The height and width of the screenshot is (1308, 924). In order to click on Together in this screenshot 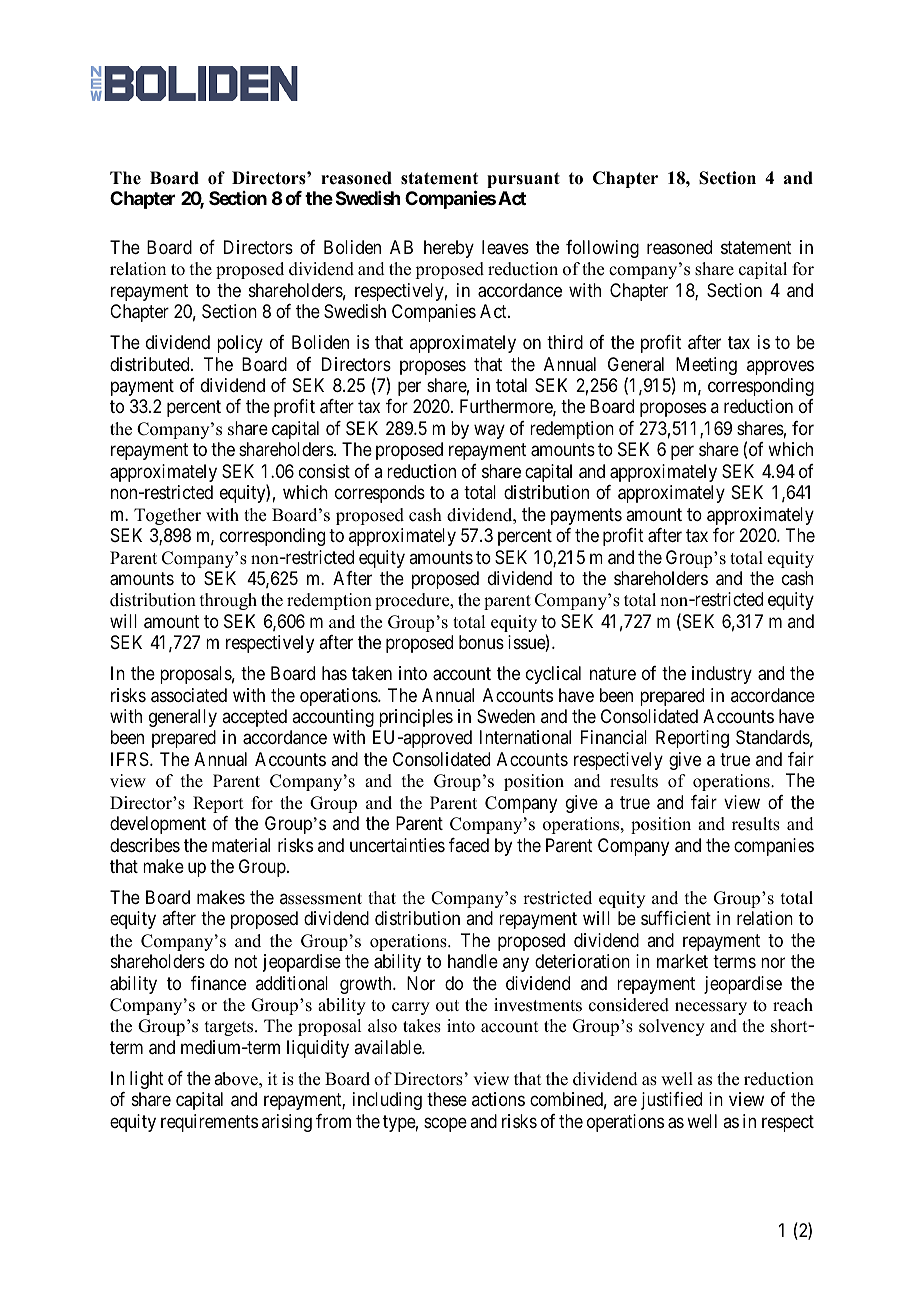, I will do `click(167, 516)`.
